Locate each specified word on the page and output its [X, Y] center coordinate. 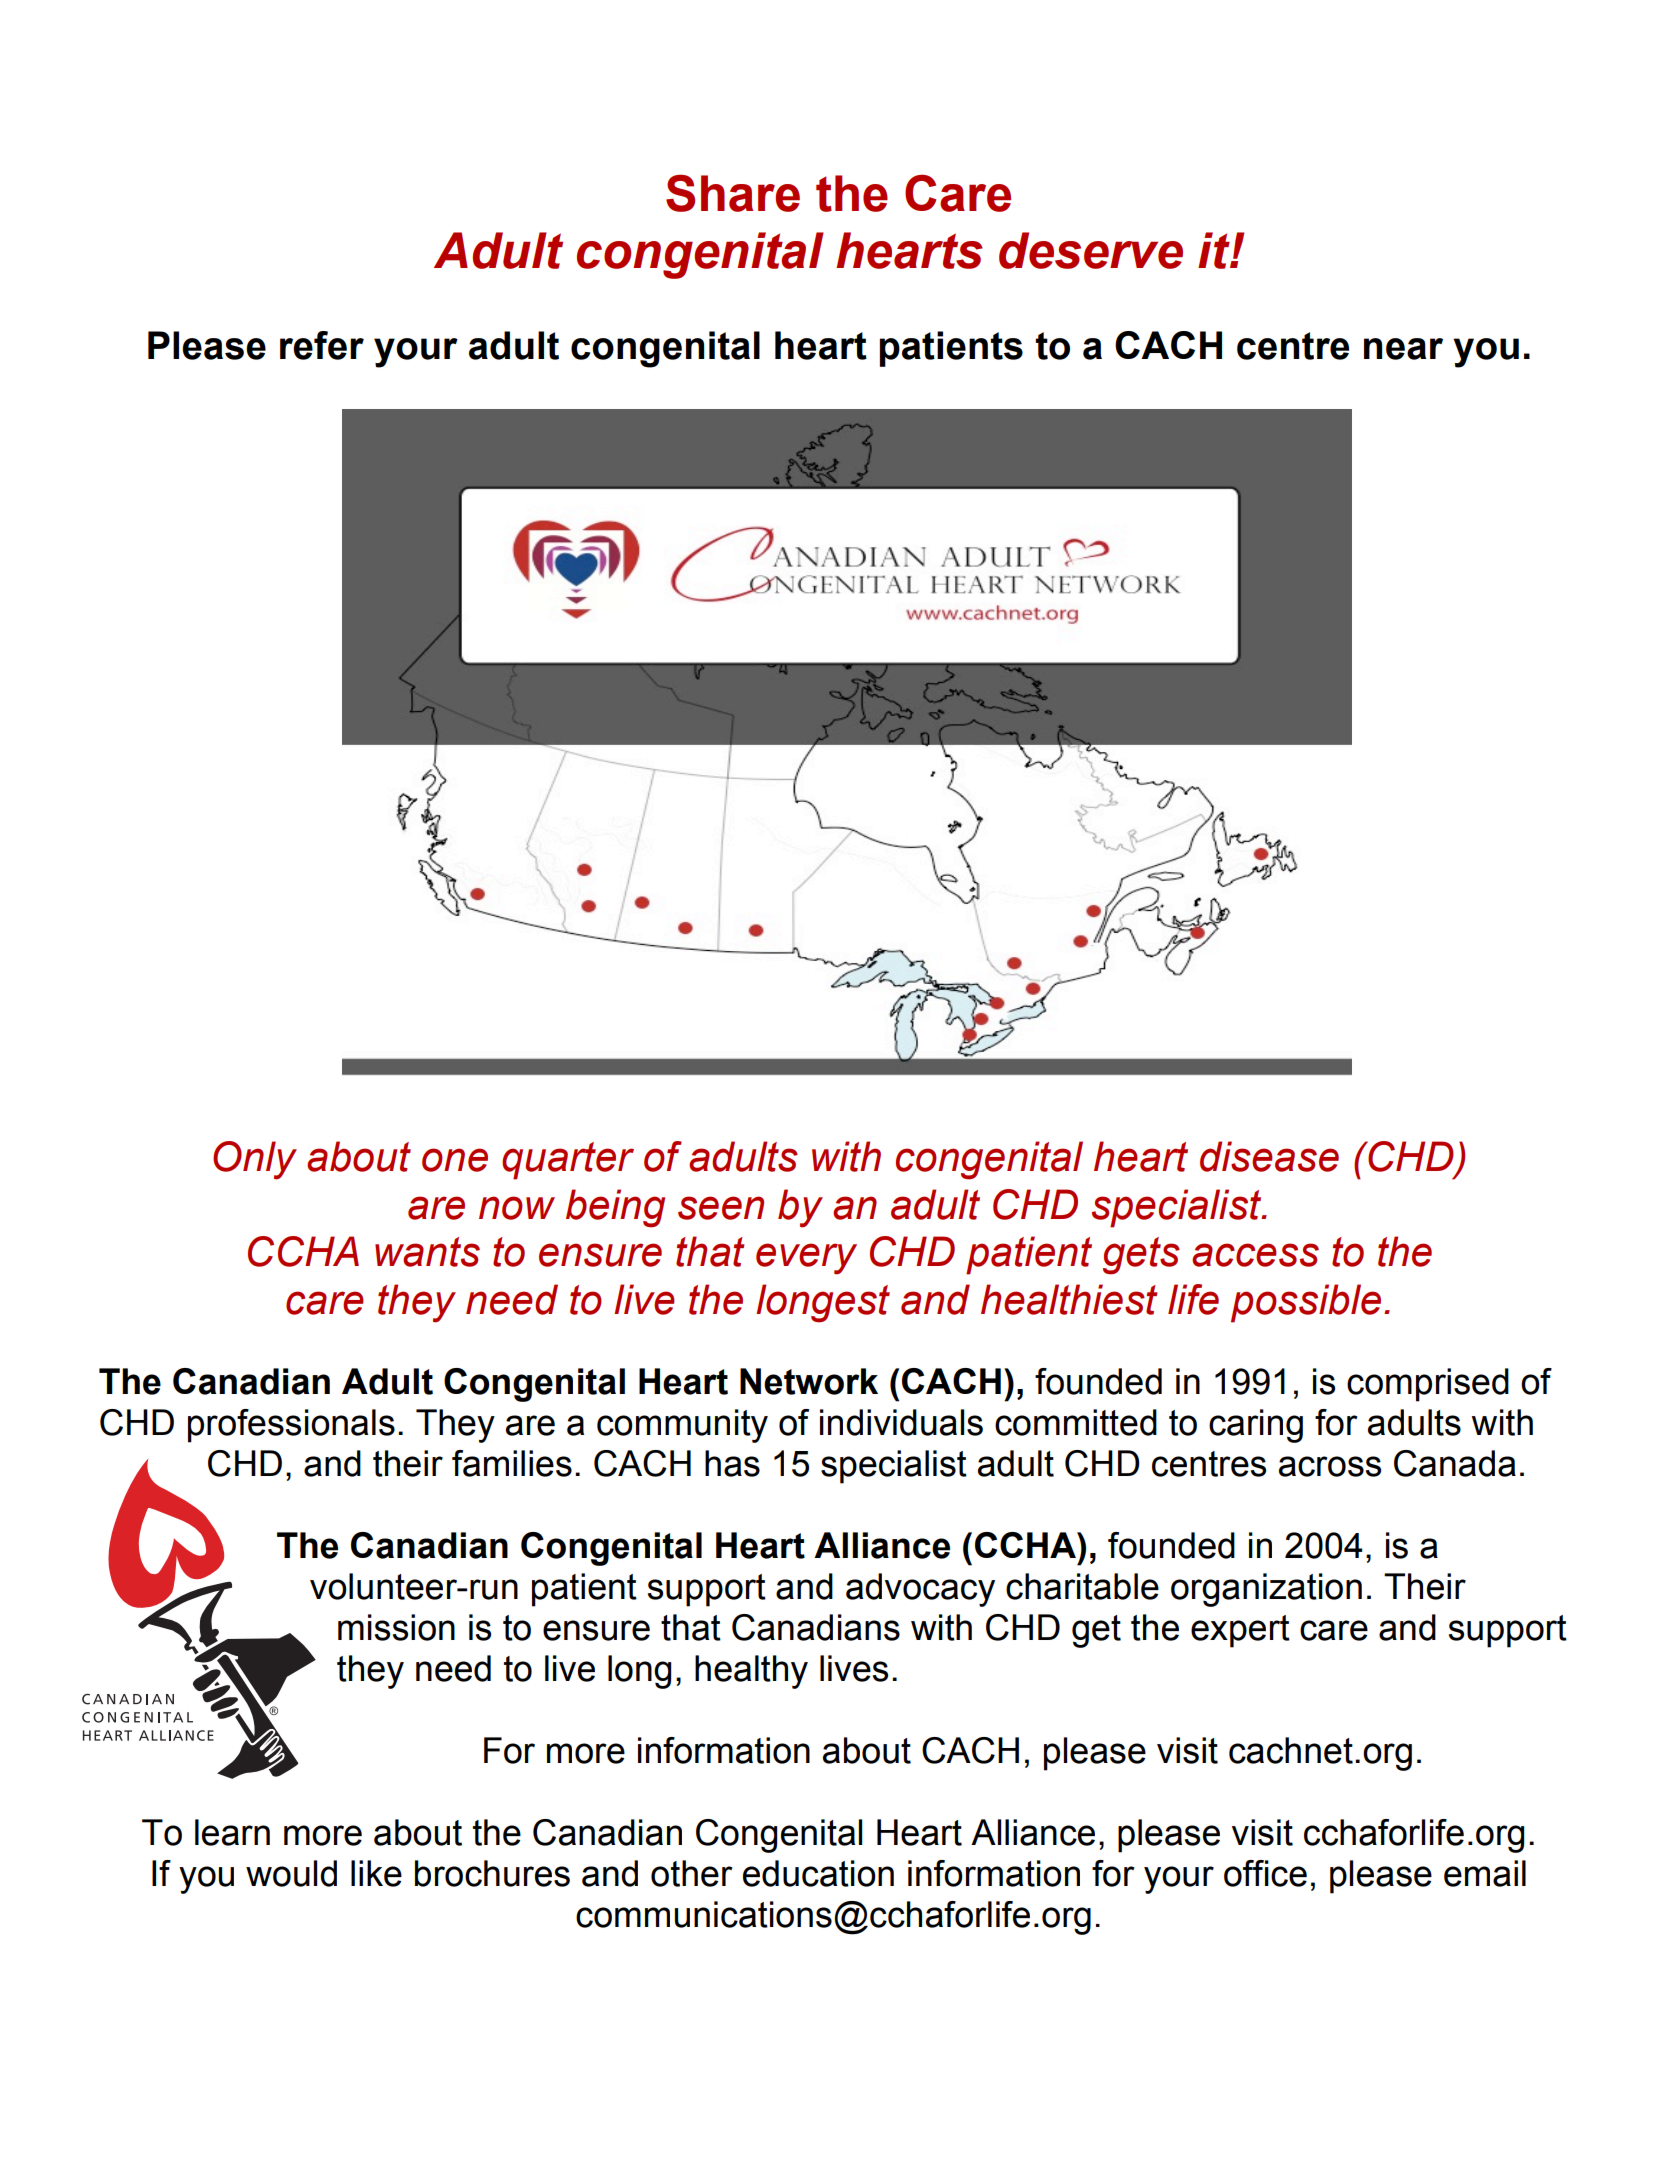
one [455, 1160]
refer [322, 345]
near [1403, 349]
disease [1269, 1156]
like [376, 1873]
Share [733, 193]
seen [721, 1208]
